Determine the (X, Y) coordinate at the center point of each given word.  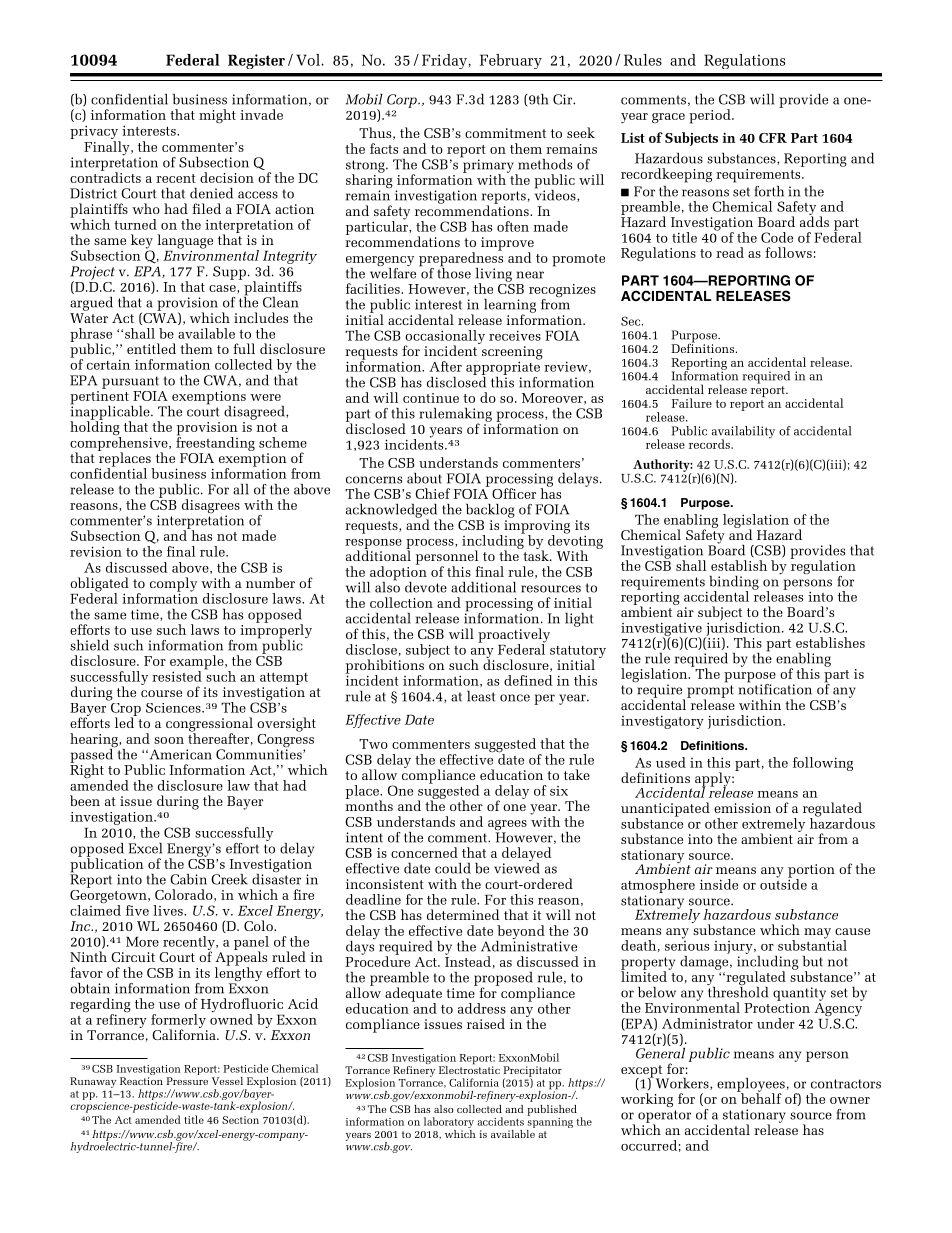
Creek (229, 879)
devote (426, 587)
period (711, 116)
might (217, 116)
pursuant (130, 382)
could (453, 868)
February (511, 61)
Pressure (187, 1081)
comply (173, 585)
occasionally (445, 338)
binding (734, 584)
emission (742, 808)
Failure (692, 403)
